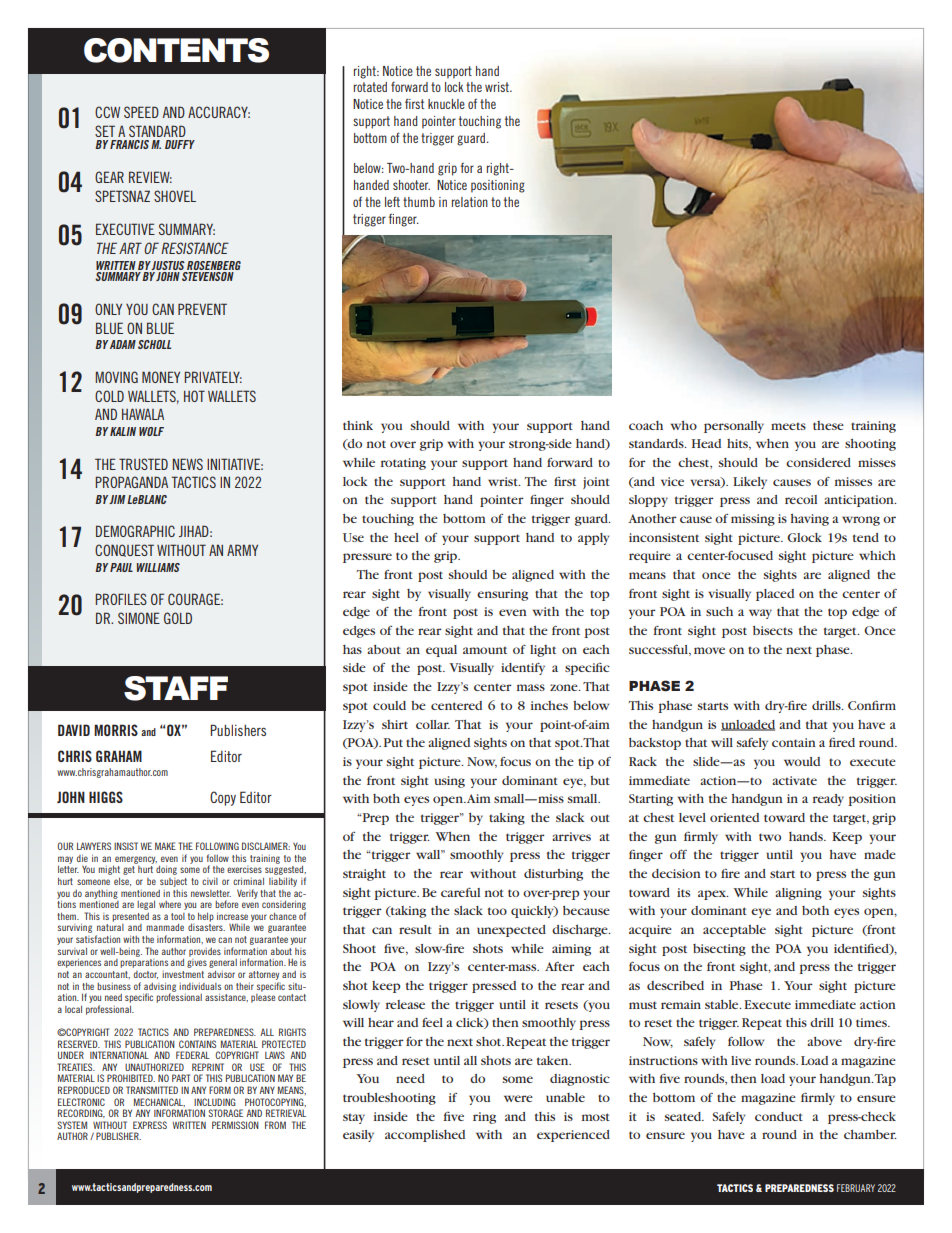 The width and height of the screenshot is (952, 1233). What do you see at coordinates (159, 1102) in the screenshot?
I see `MECHANICAL` at bounding box center [159, 1102].
